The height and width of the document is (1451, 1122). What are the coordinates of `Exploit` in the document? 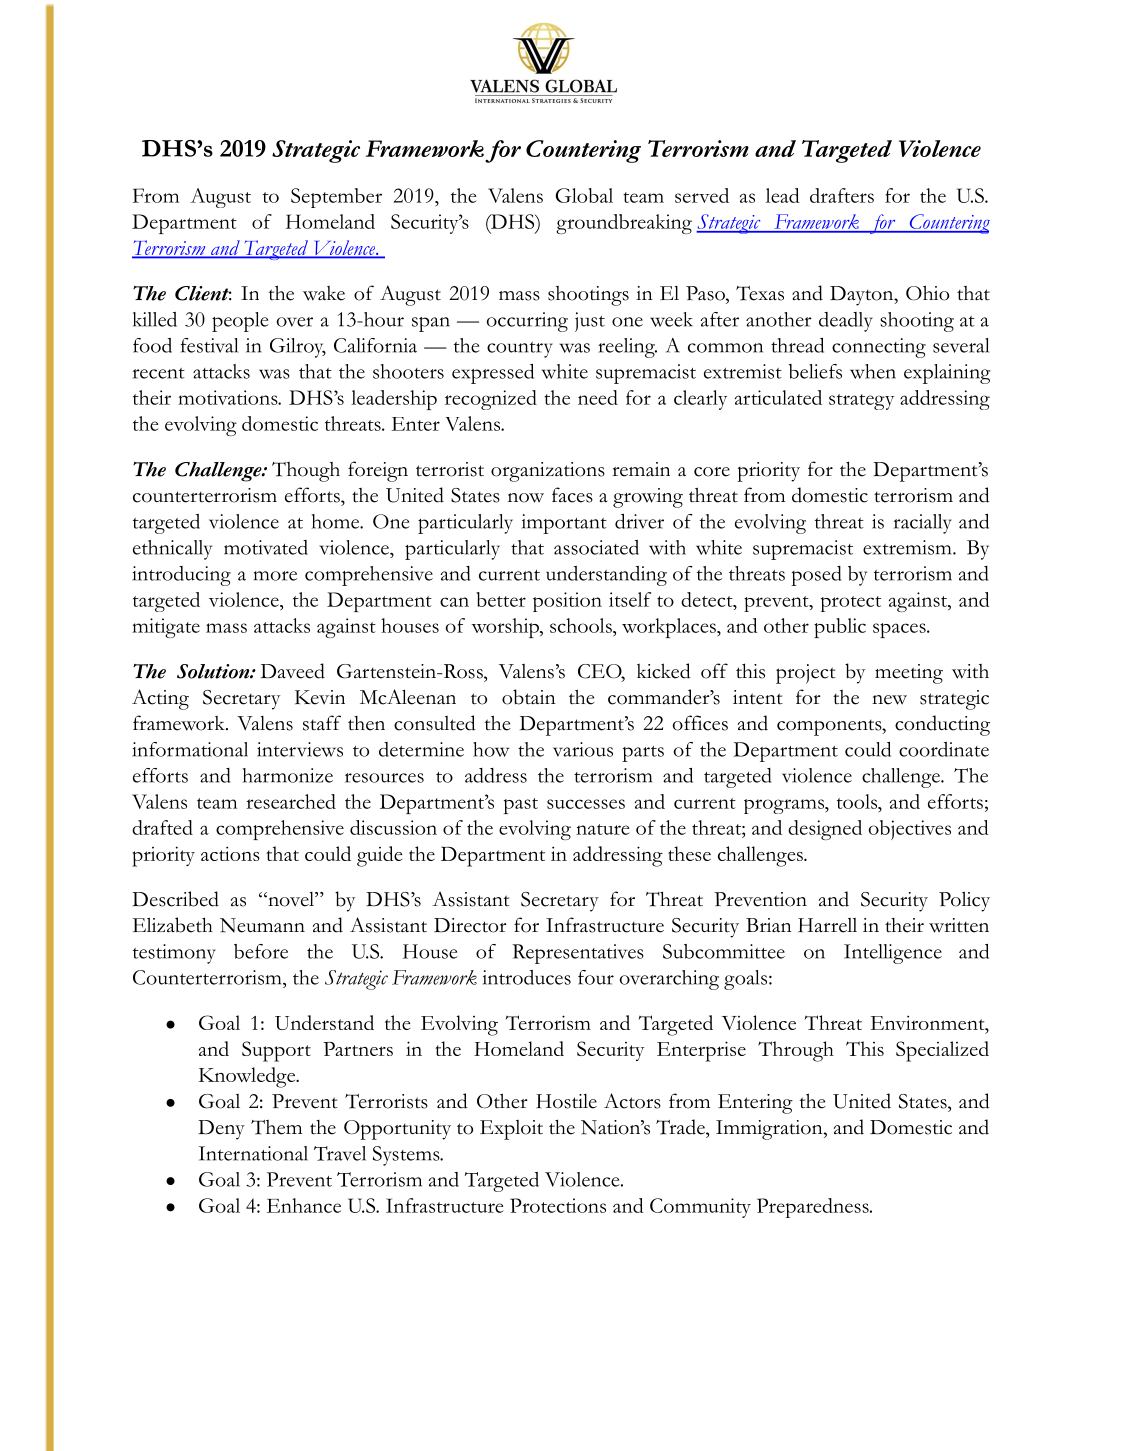 It's located at (511, 1130).
